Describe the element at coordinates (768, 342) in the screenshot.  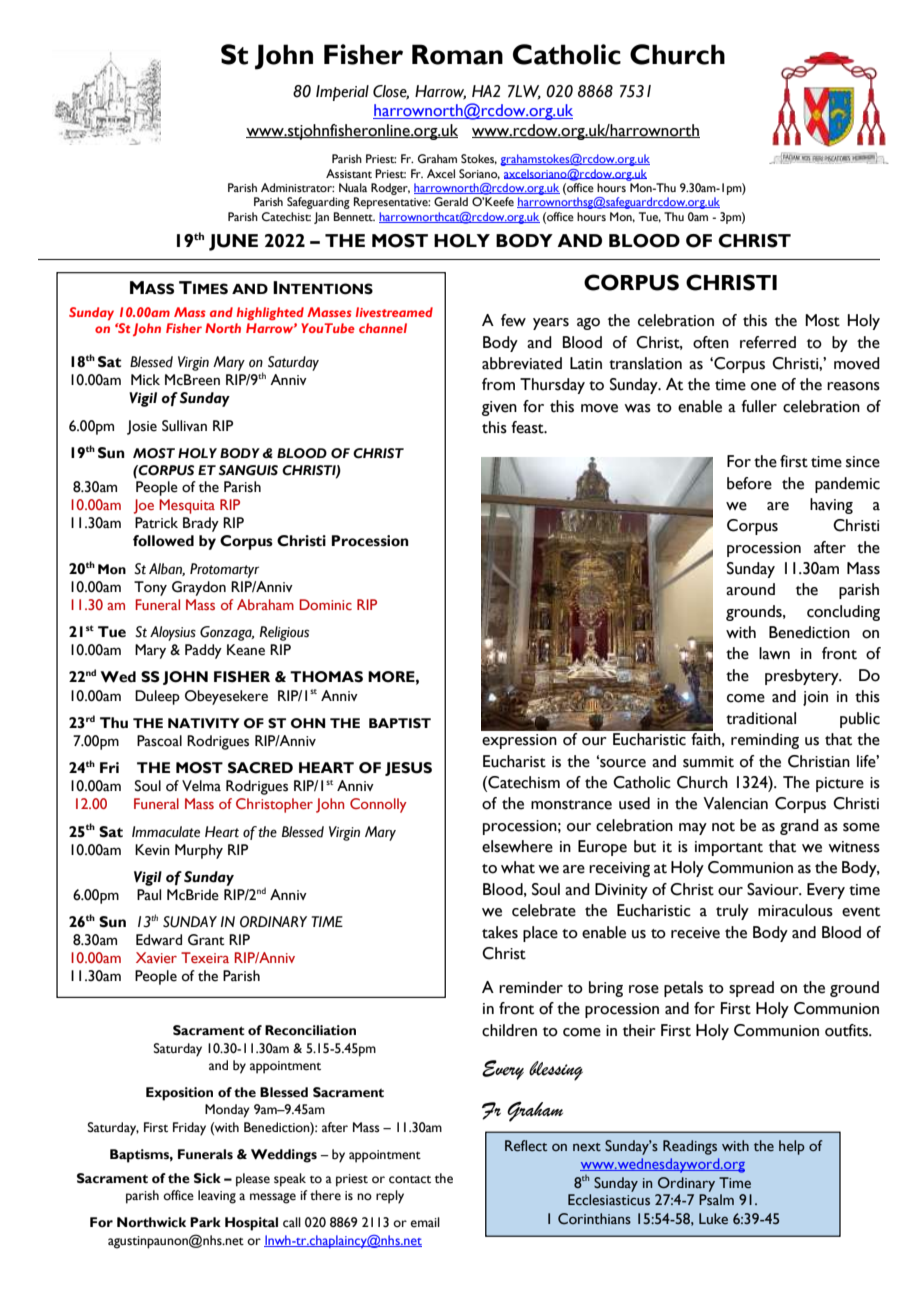
I see `referred` at that location.
